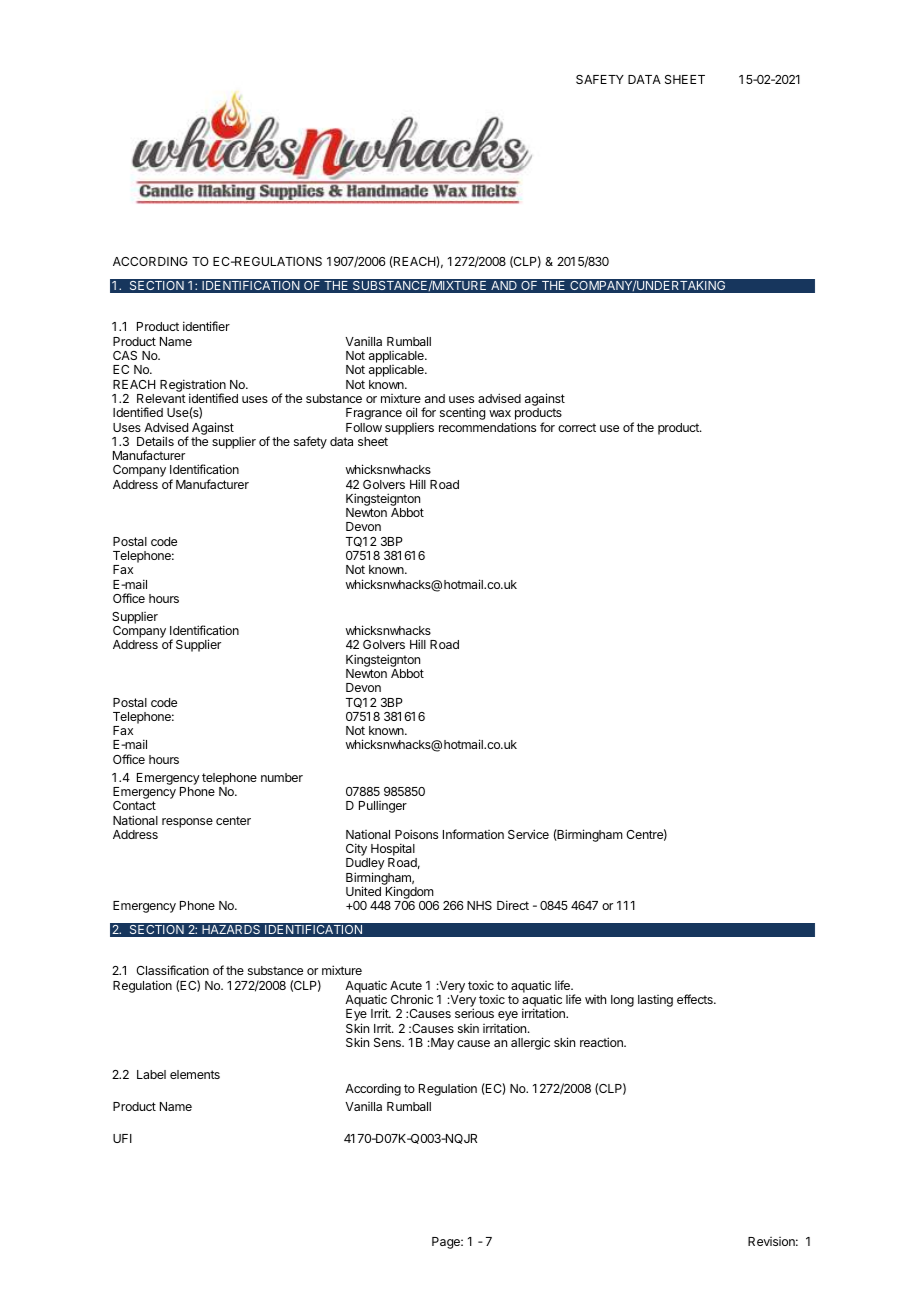  What do you see at coordinates (206, 326) in the document?
I see `identifier` at bounding box center [206, 326].
